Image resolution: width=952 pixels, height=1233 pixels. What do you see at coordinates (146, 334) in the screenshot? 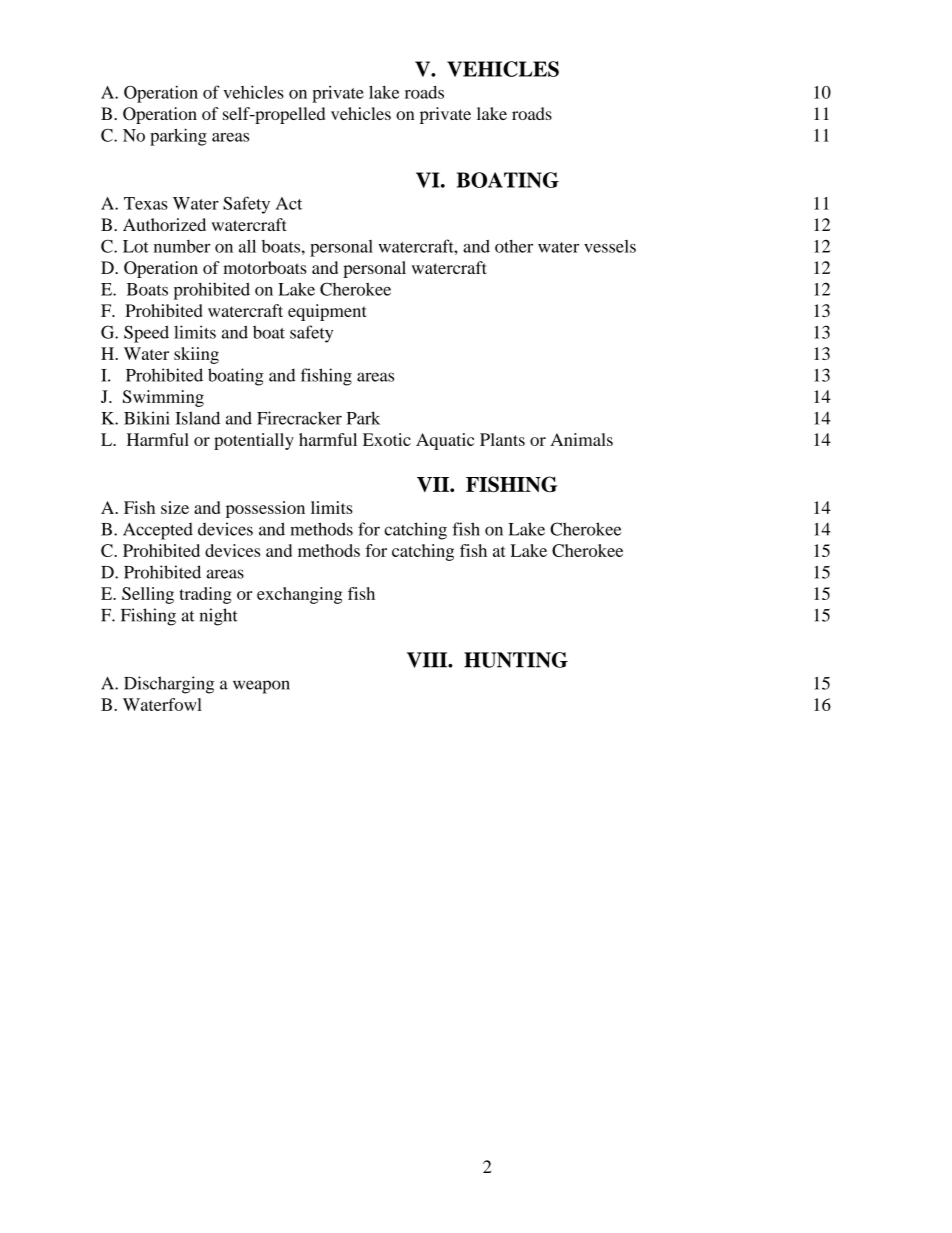
I see `Speed` at bounding box center [146, 334].
